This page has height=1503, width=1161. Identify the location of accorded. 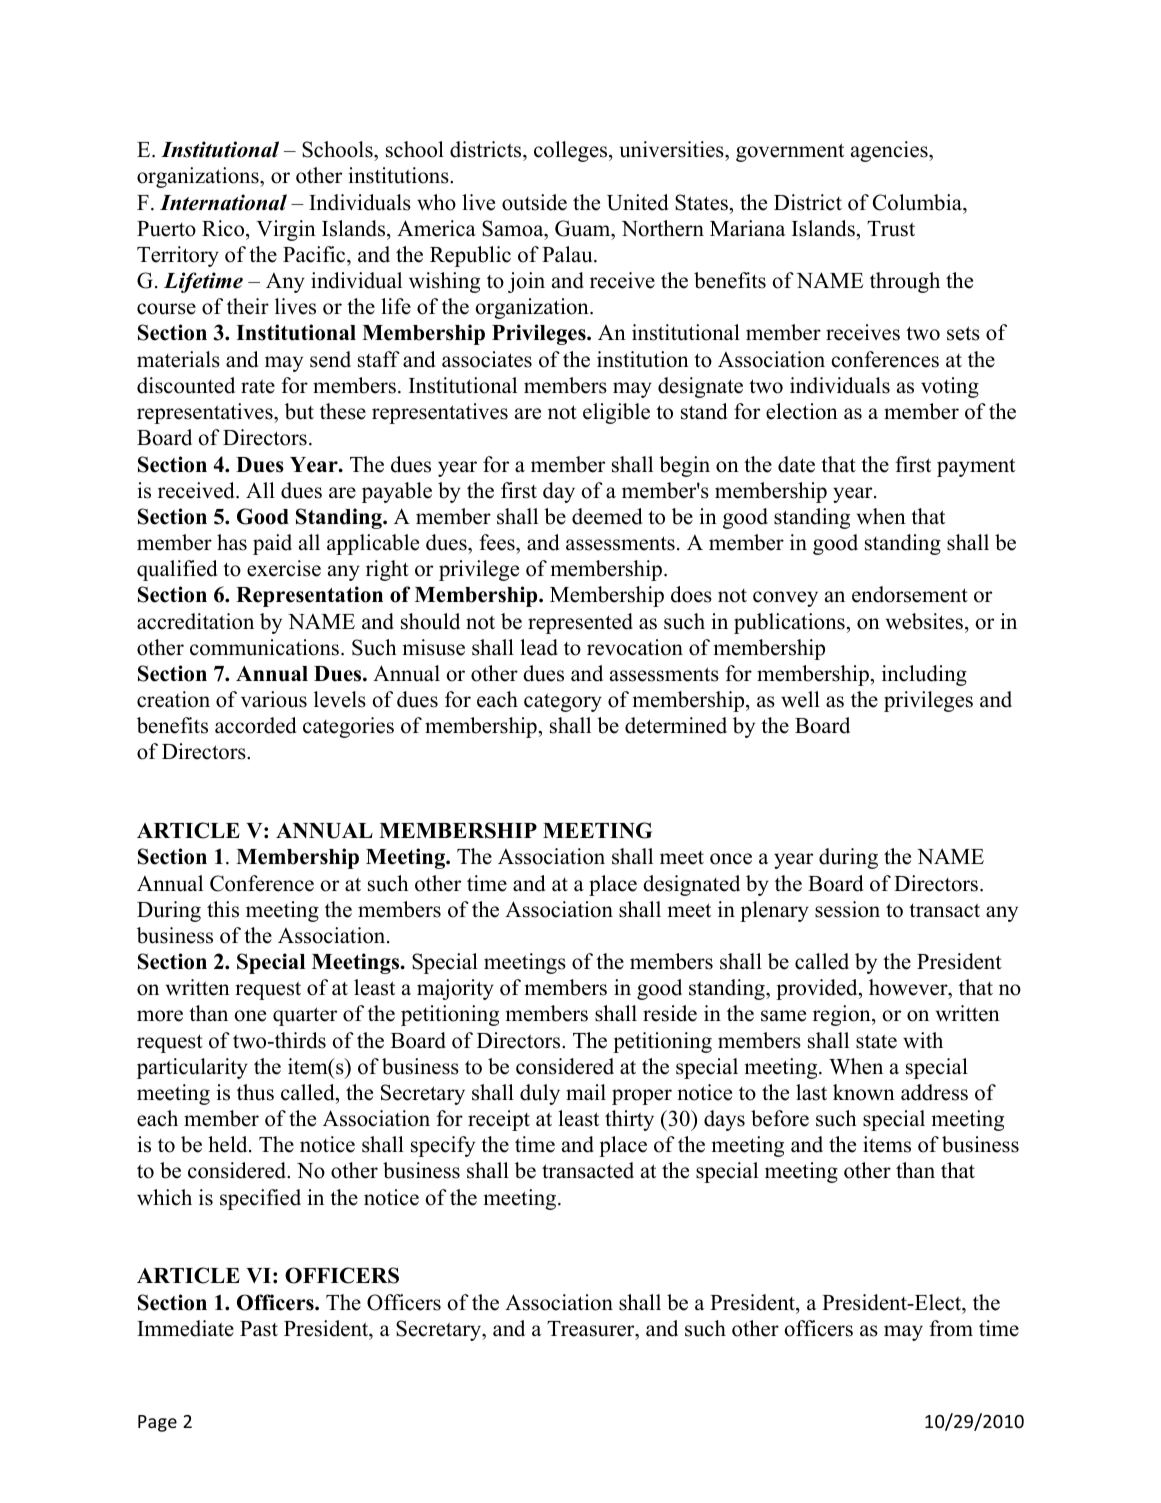
(255, 725).
